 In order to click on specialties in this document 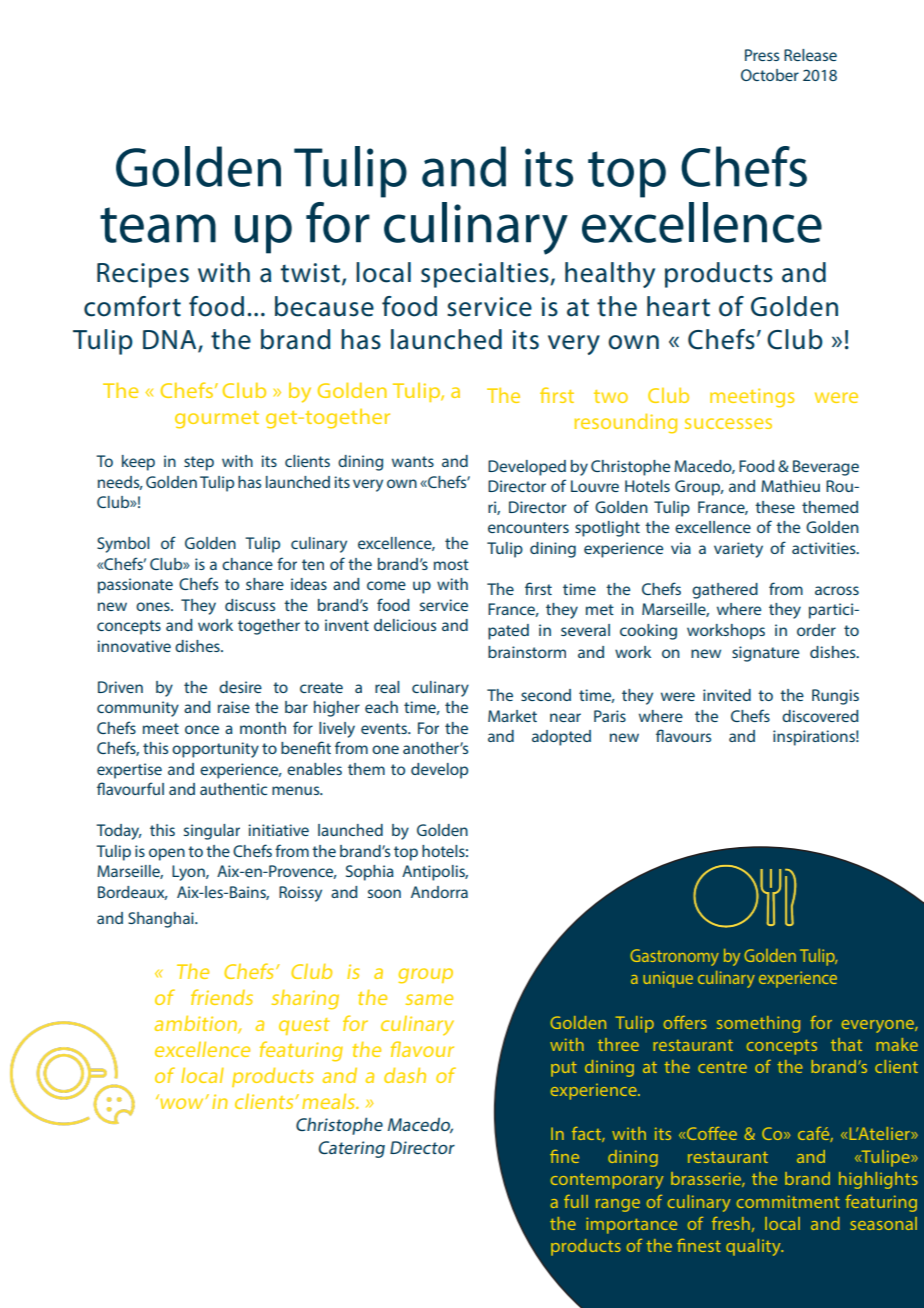, I will do `click(486, 275)`.
